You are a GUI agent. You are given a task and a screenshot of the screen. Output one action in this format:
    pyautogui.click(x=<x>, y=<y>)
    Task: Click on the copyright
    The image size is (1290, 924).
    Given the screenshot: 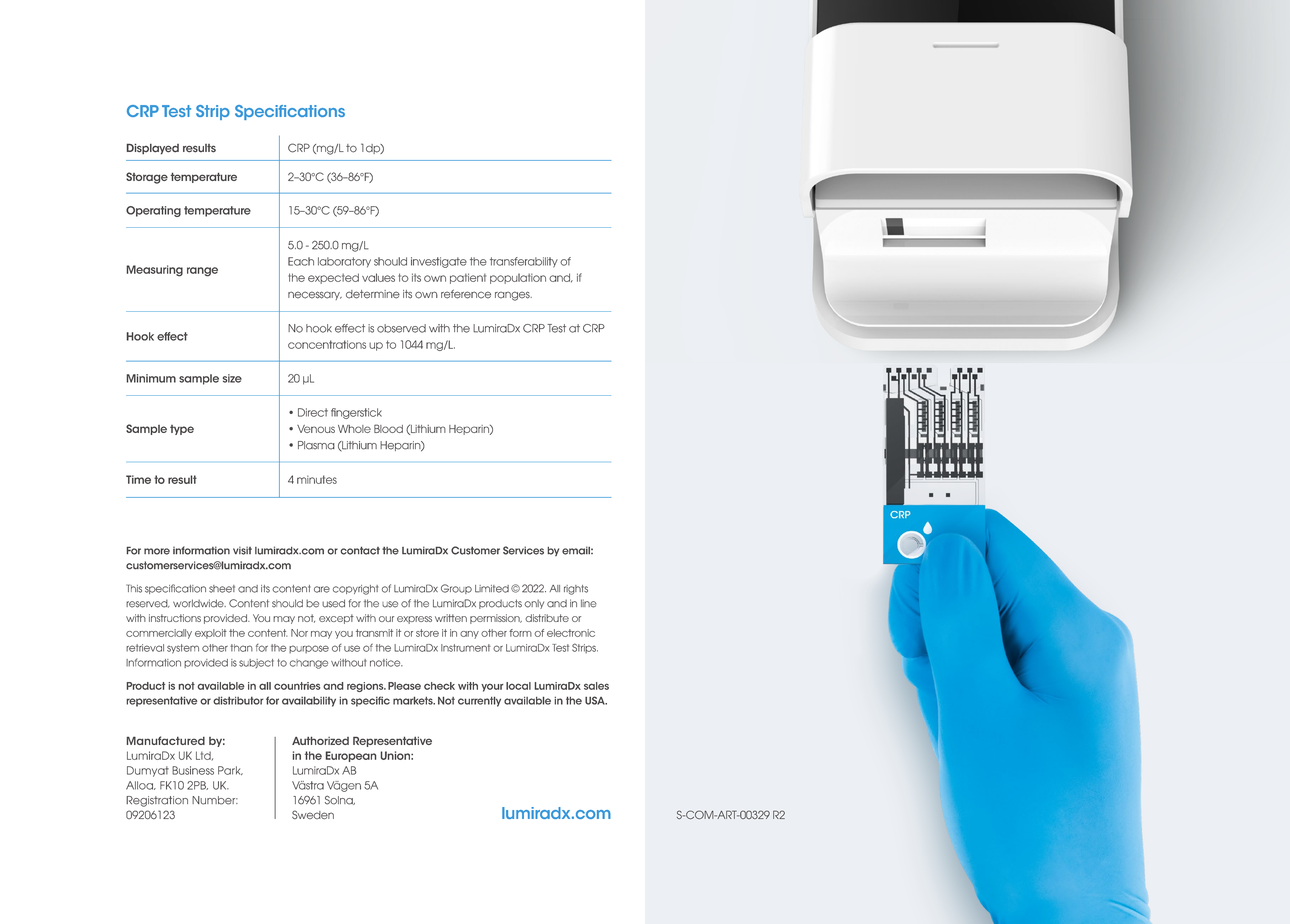 What is the action you would take?
    pyautogui.click(x=355, y=590)
